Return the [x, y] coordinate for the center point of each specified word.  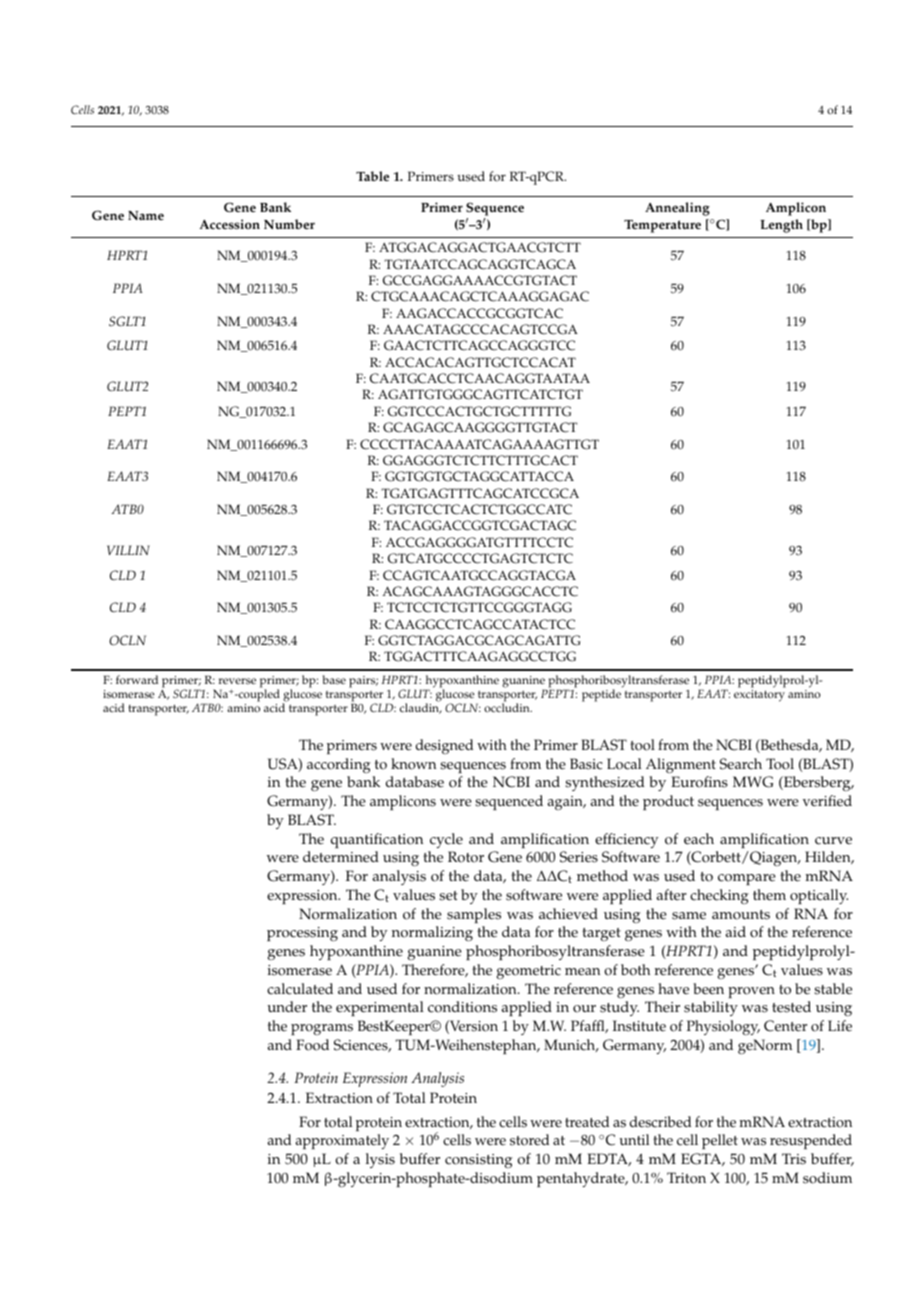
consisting [478, 1161]
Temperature [662, 226]
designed [444, 746]
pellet [720, 1141]
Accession [229, 224]
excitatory [759, 696]
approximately [342, 1141]
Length [781, 226]
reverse [237, 681]
